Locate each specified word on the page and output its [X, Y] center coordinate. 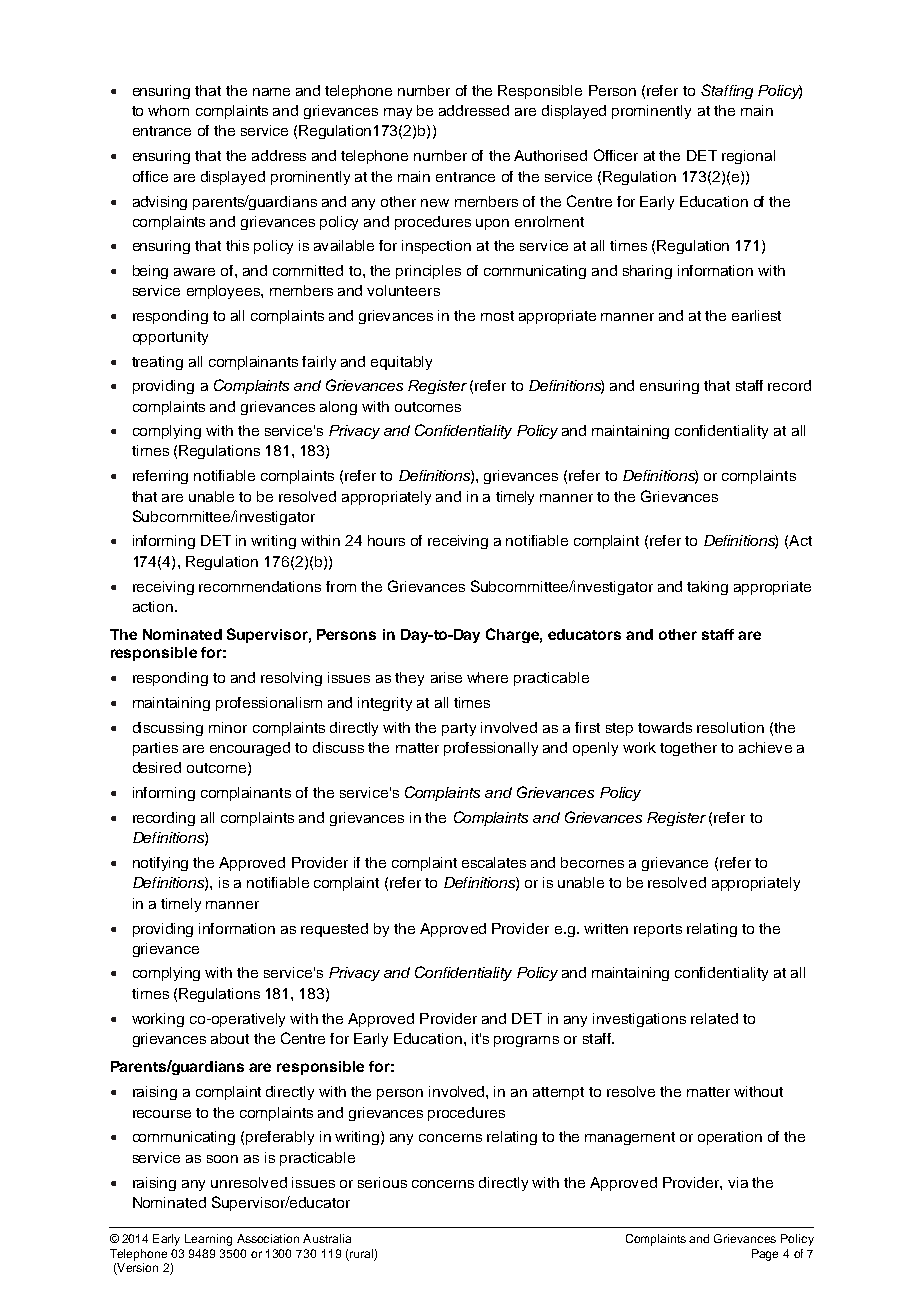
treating [157, 363]
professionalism [269, 704]
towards [665, 727]
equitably [401, 363]
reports [658, 930]
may [398, 113]
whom [168, 110]
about [230, 1038]
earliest [756, 315]
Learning [208, 1240]
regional [748, 157]
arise [446, 677]
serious [382, 1182]
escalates [494, 862]
